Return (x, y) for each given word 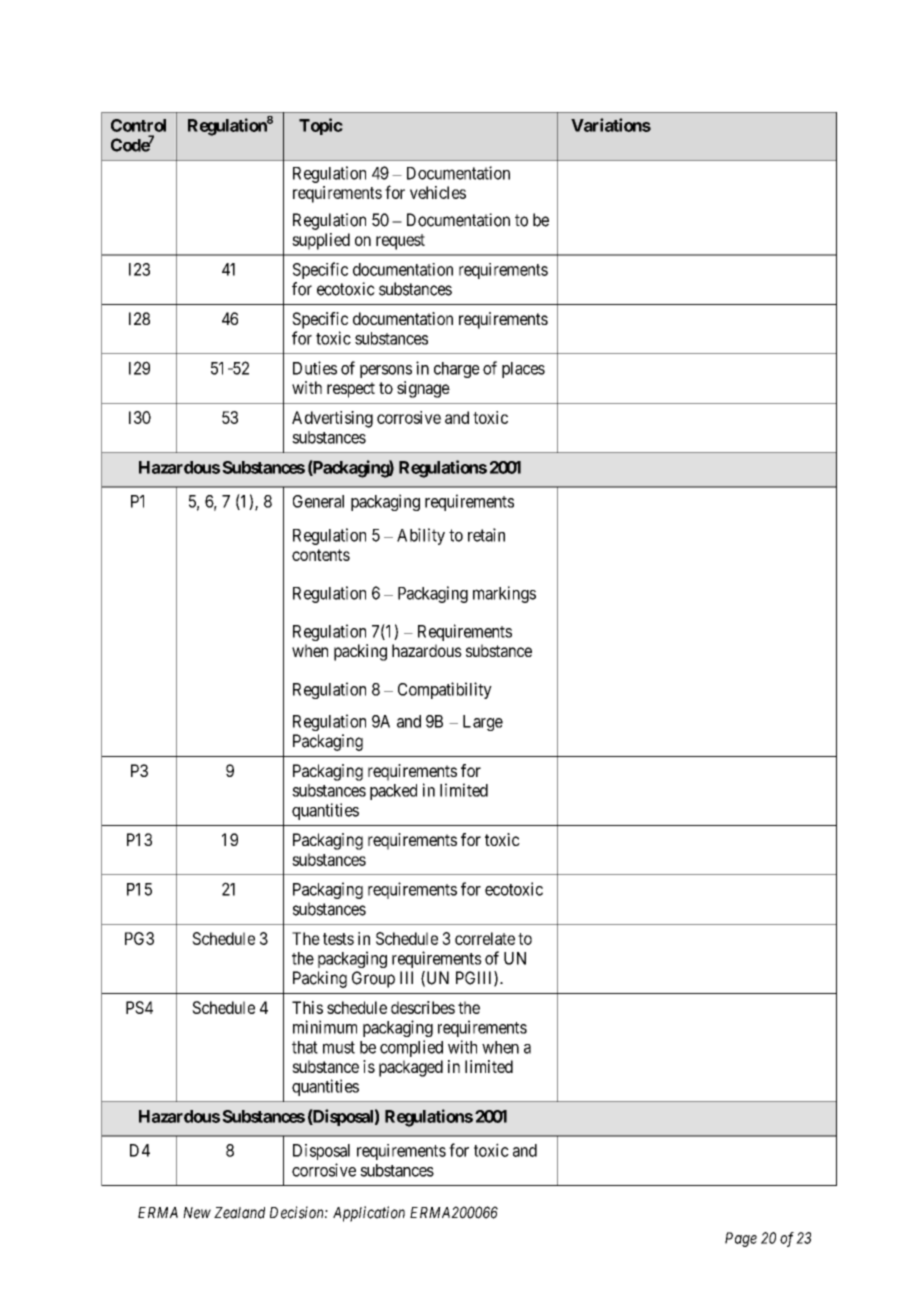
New (197, 1213)
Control (138, 125)
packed (393, 792)
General (318, 501)
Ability (421, 536)
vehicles (438, 192)
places (523, 370)
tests (338, 939)
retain (486, 535)
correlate (485, 938)
